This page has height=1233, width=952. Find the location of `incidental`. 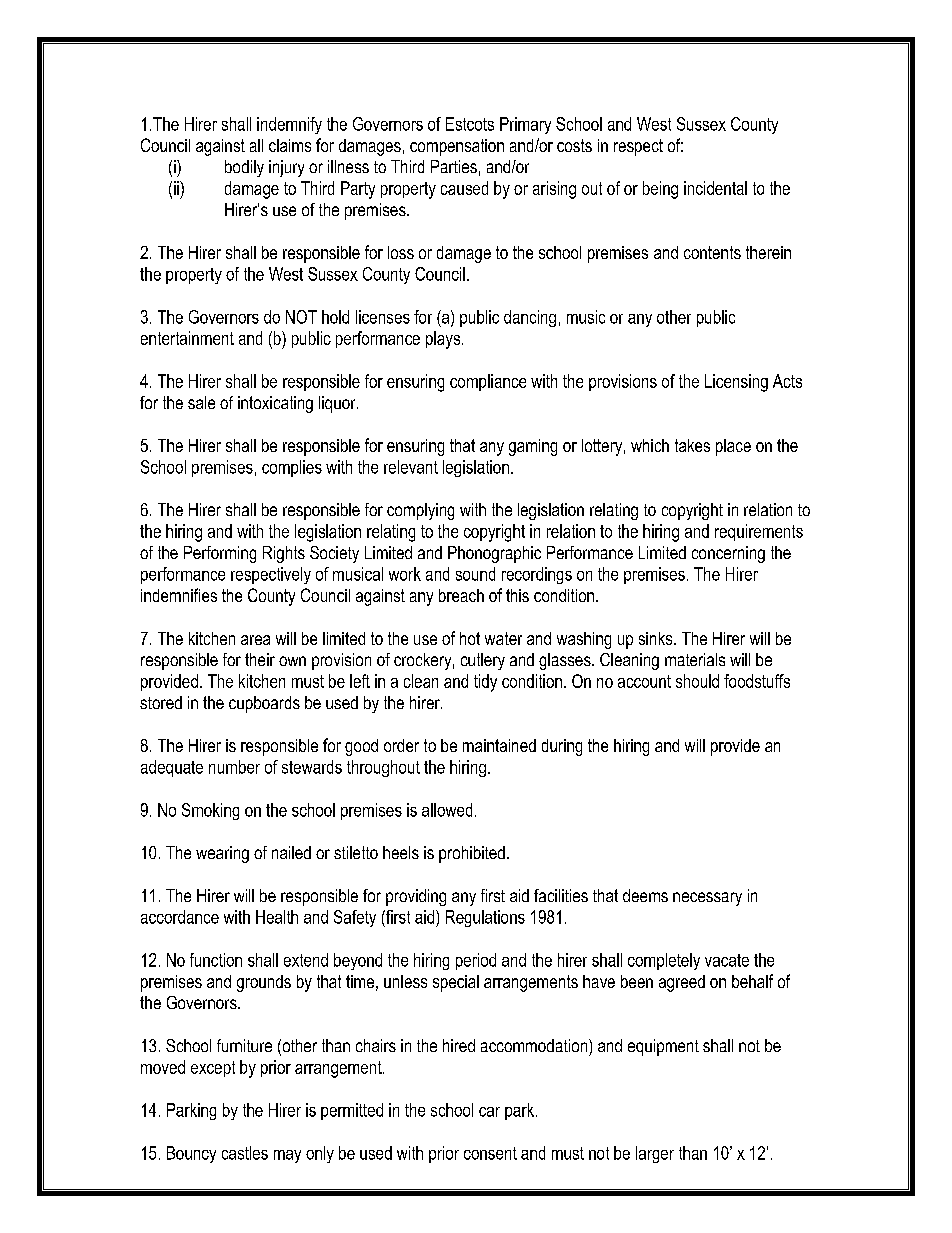

incidental is located at coordinates (715, 188).
